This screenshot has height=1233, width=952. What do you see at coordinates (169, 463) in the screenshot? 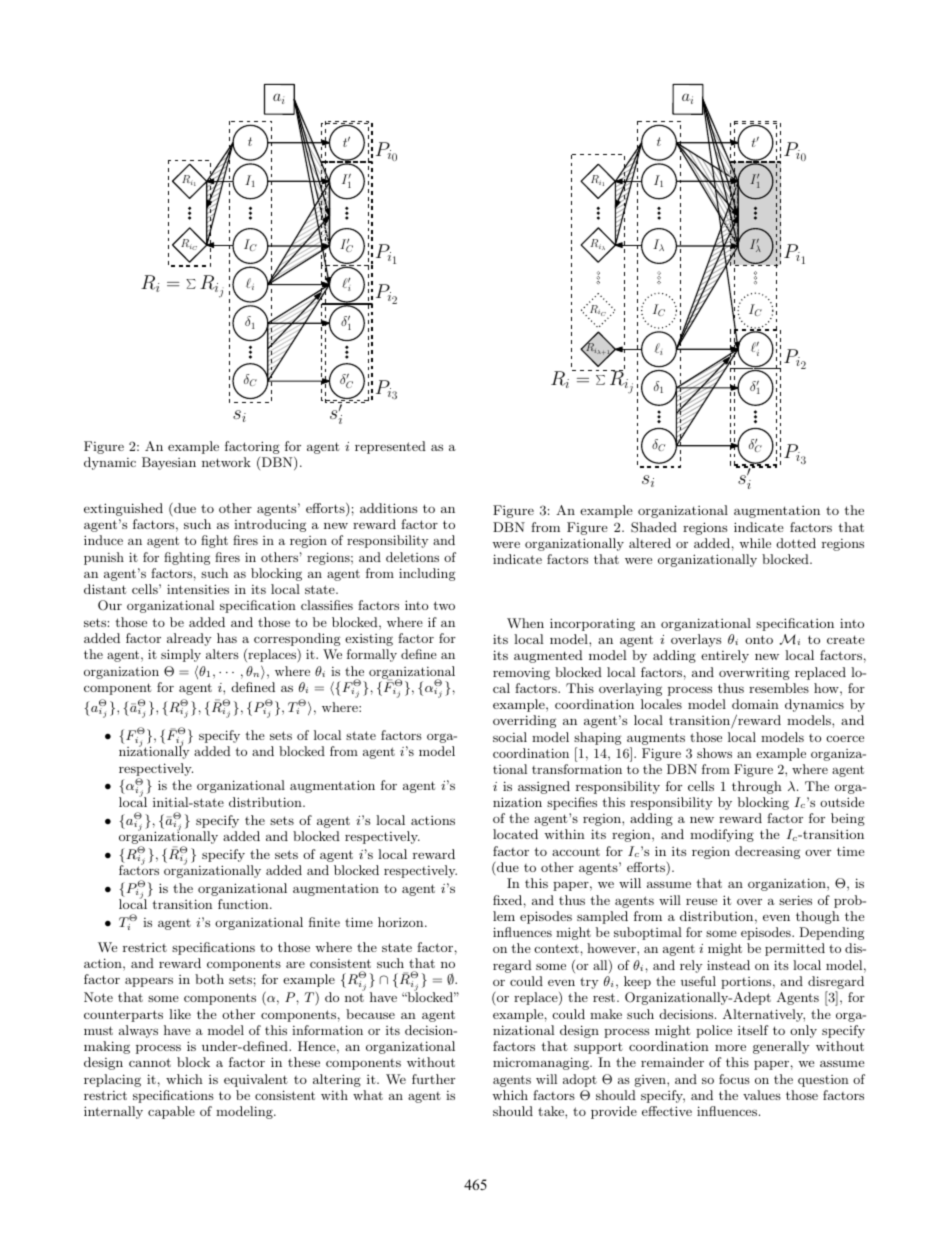
I see `Bayesian` at bounding box center [169, 463].
